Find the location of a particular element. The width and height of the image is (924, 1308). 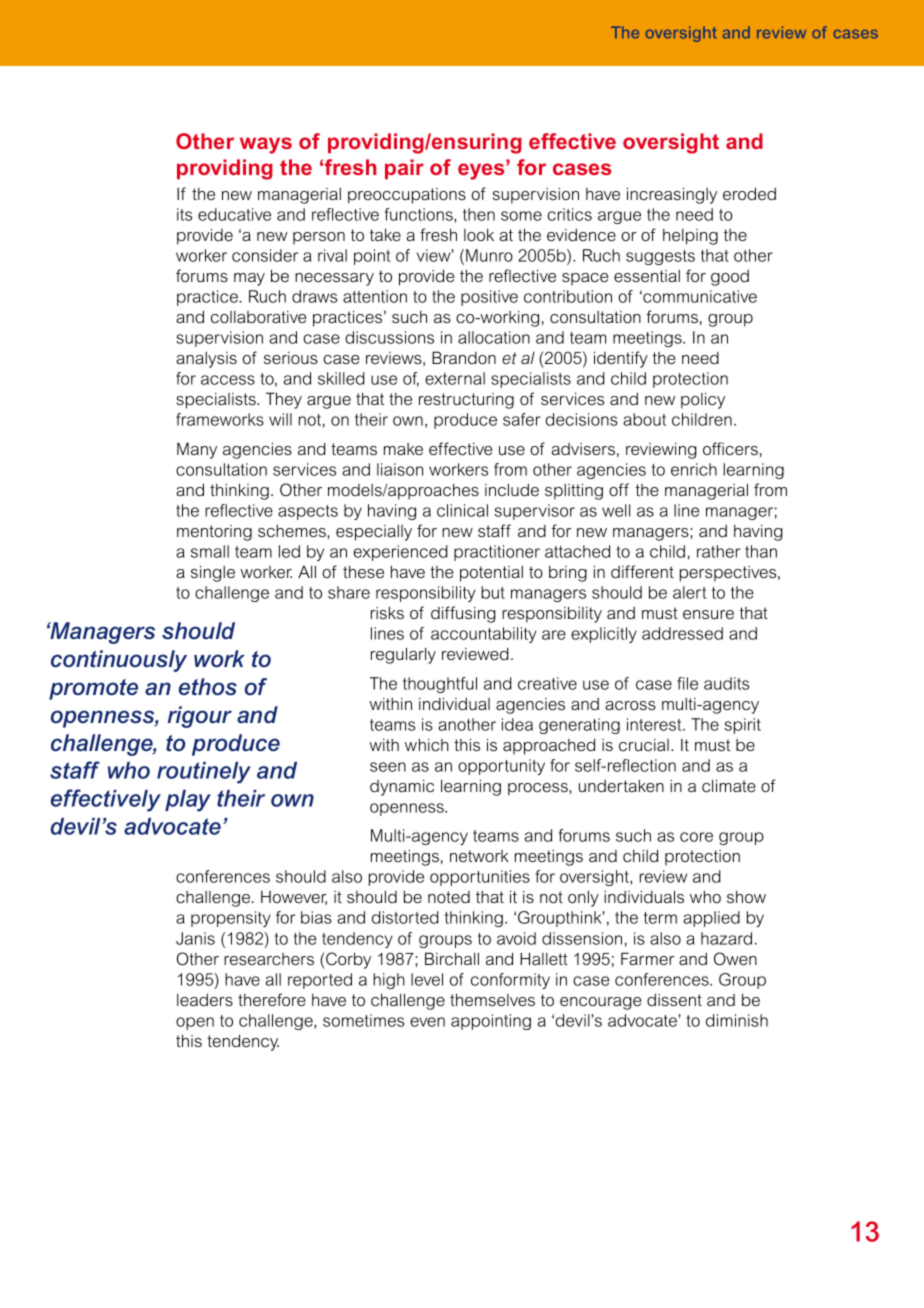

pair is located at coordinates (404, 169).
